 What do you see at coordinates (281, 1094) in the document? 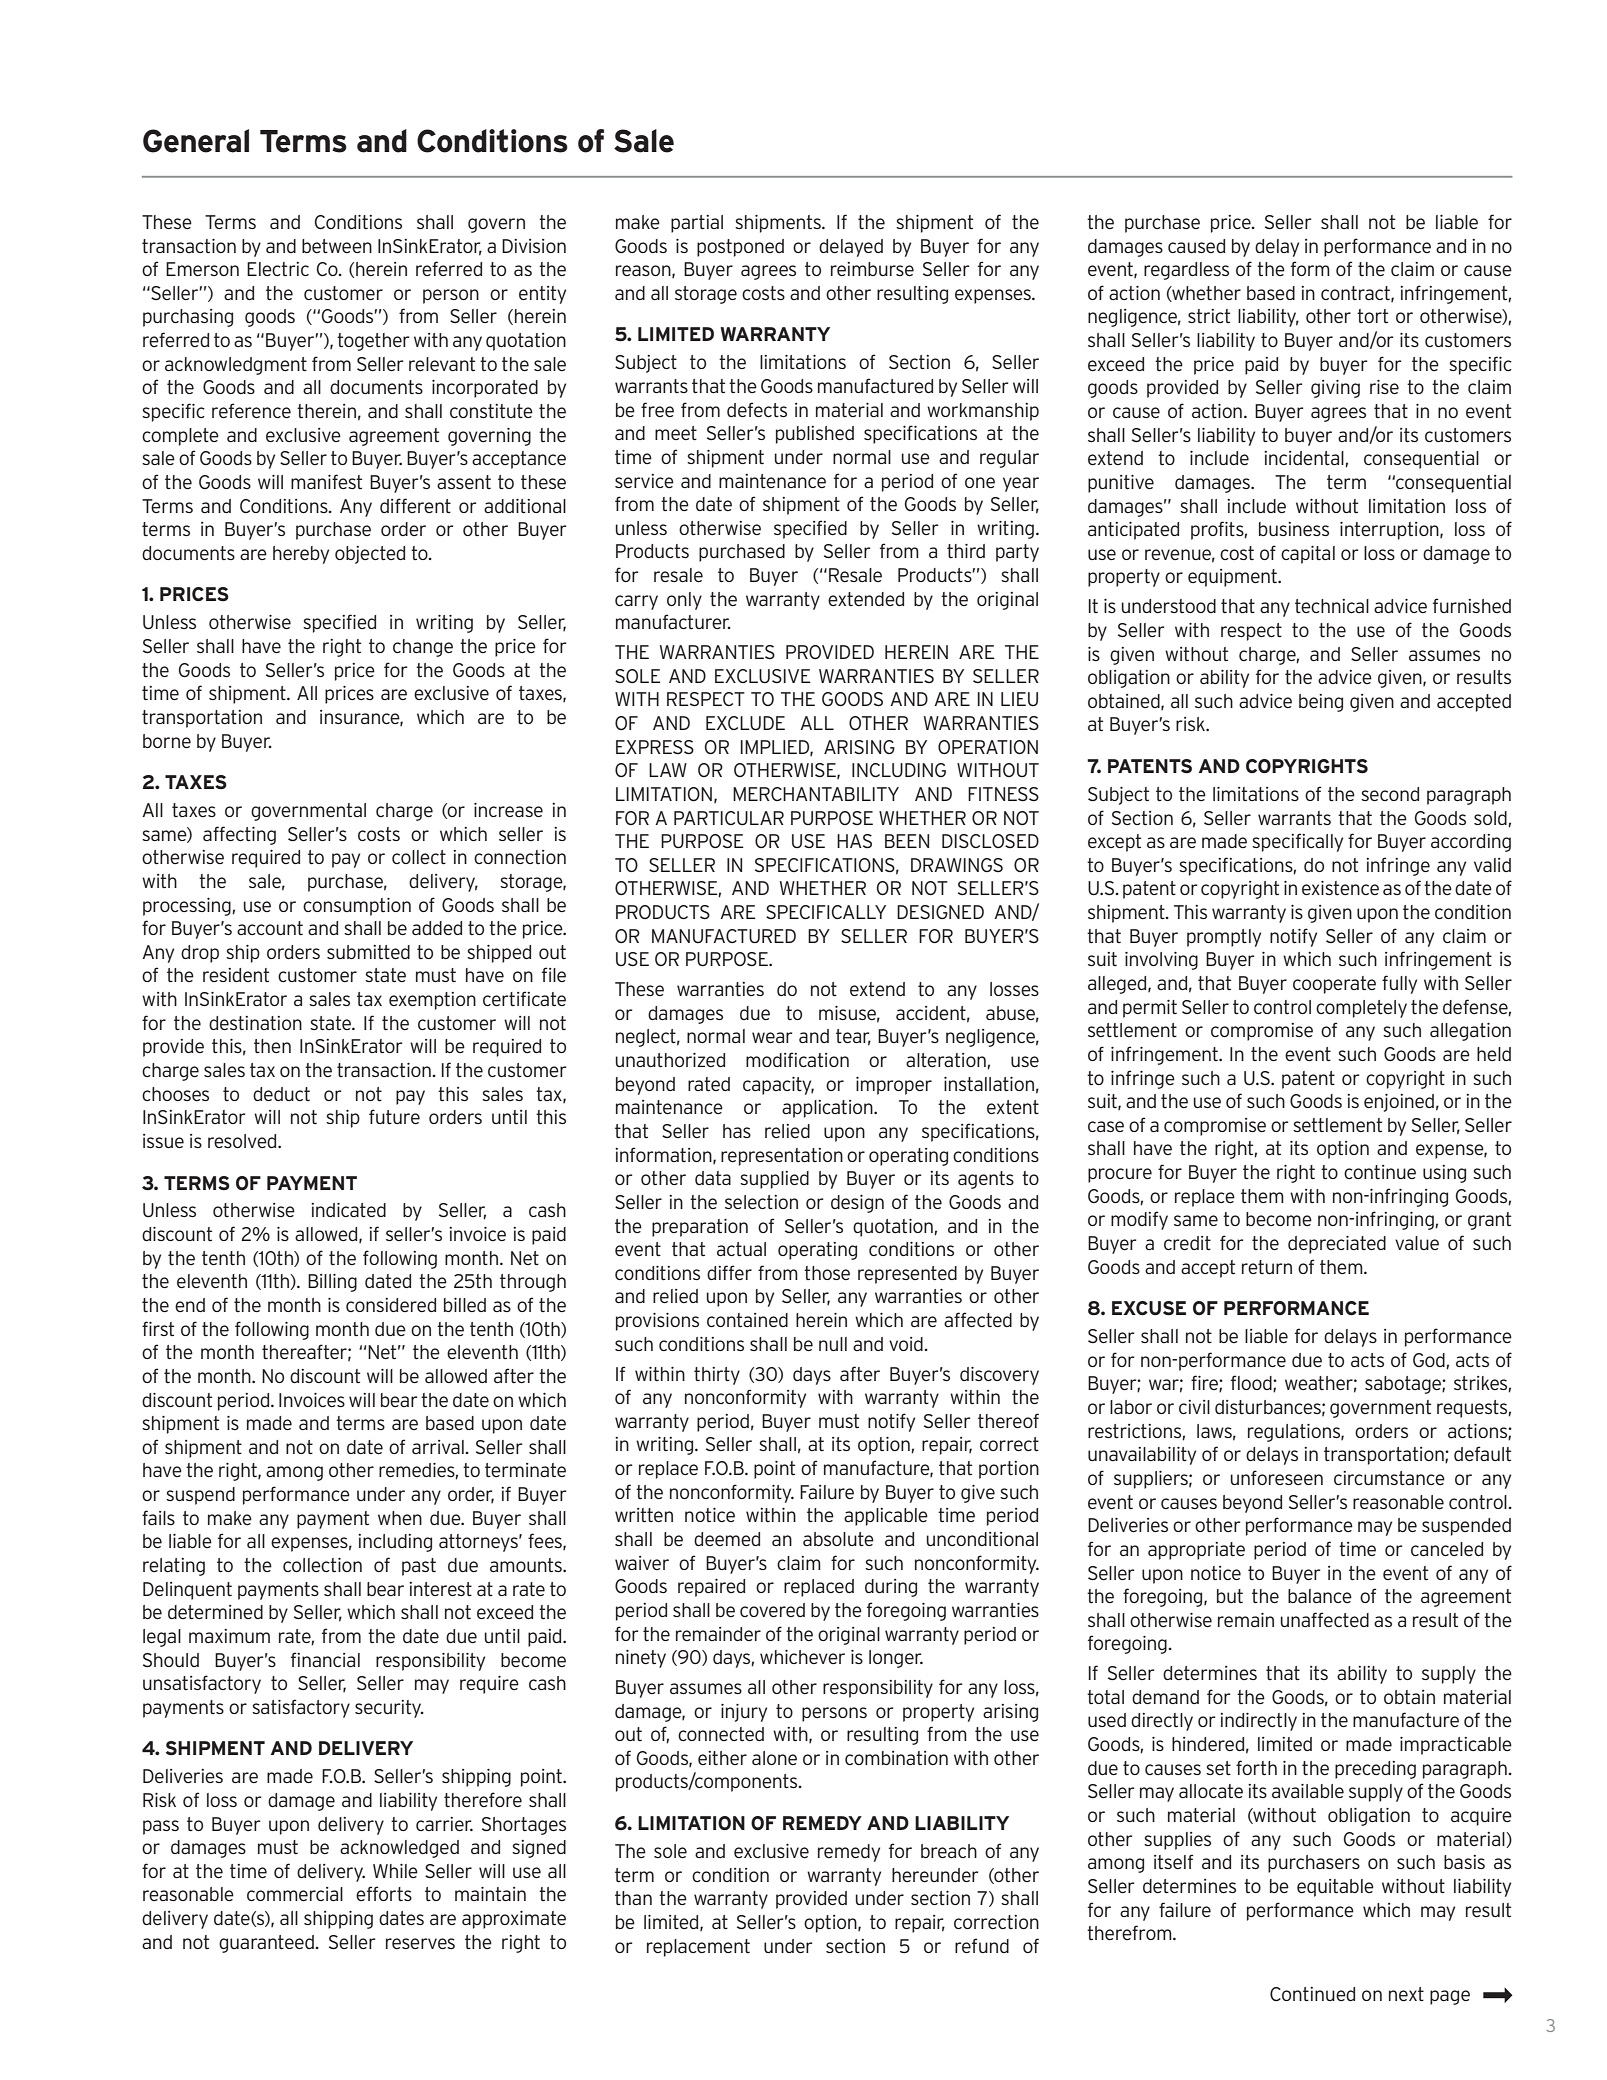
I see `deduct` at bounding box center [281, 1094].
